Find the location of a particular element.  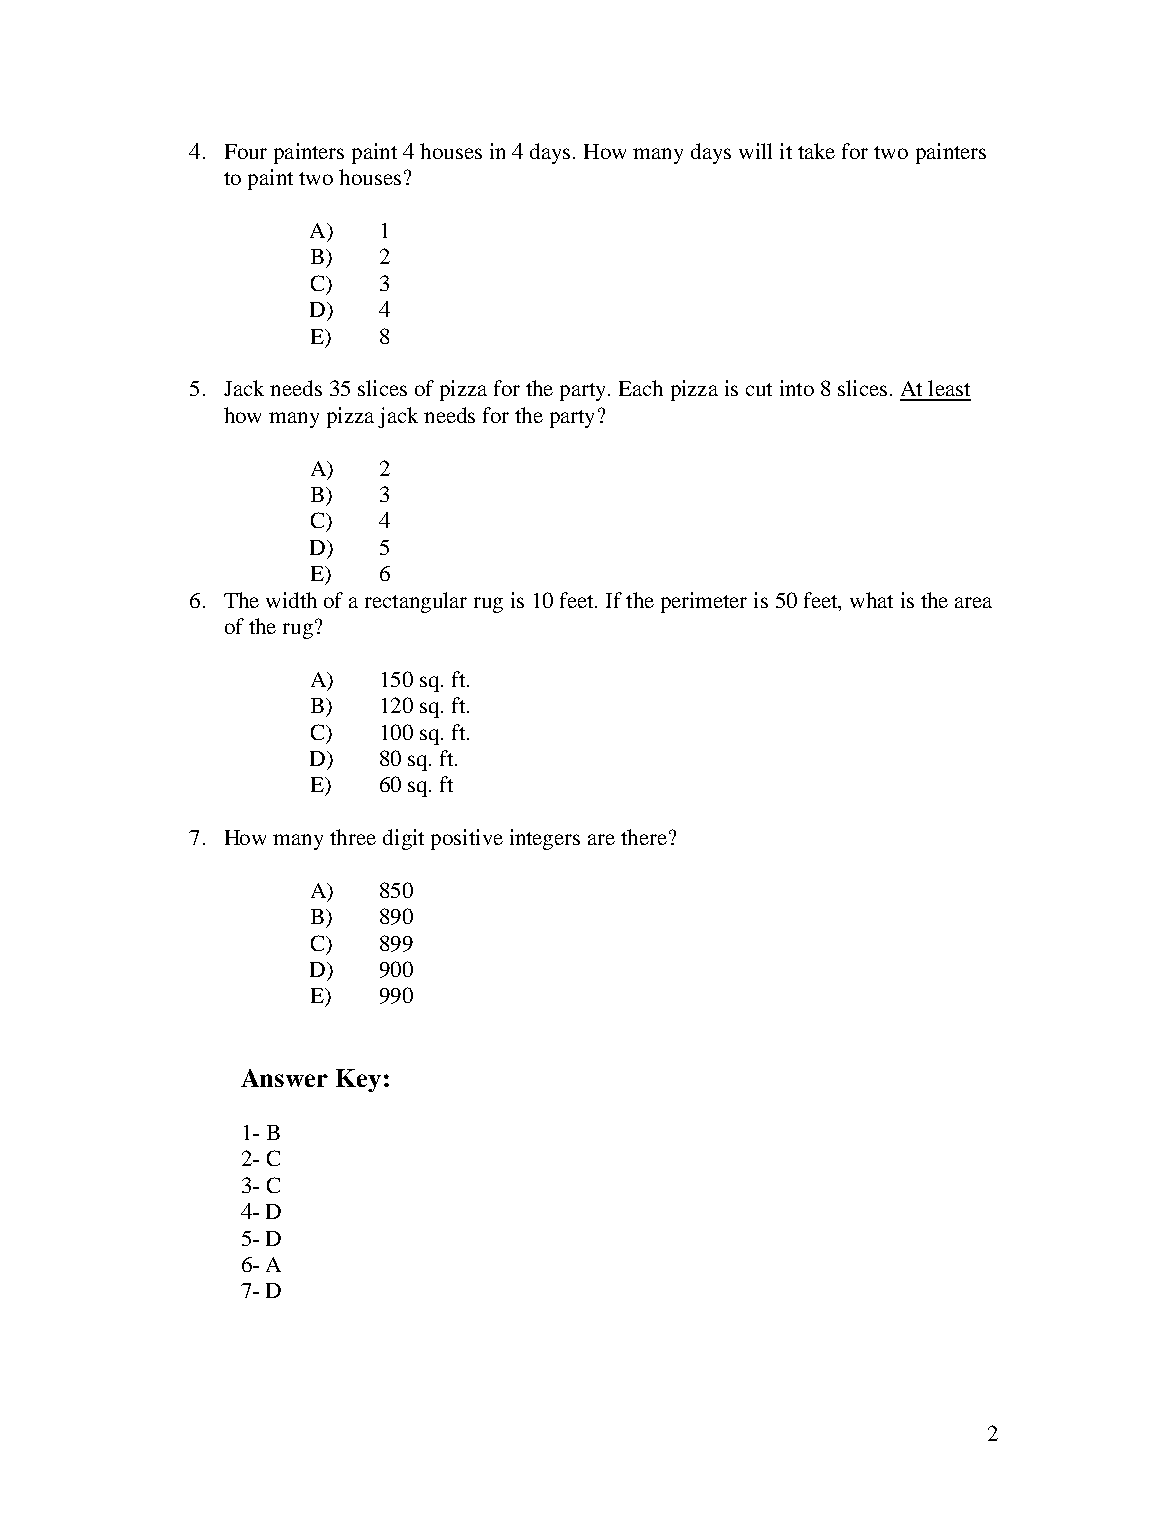

Answer is located at coordinates (284, 1078).
